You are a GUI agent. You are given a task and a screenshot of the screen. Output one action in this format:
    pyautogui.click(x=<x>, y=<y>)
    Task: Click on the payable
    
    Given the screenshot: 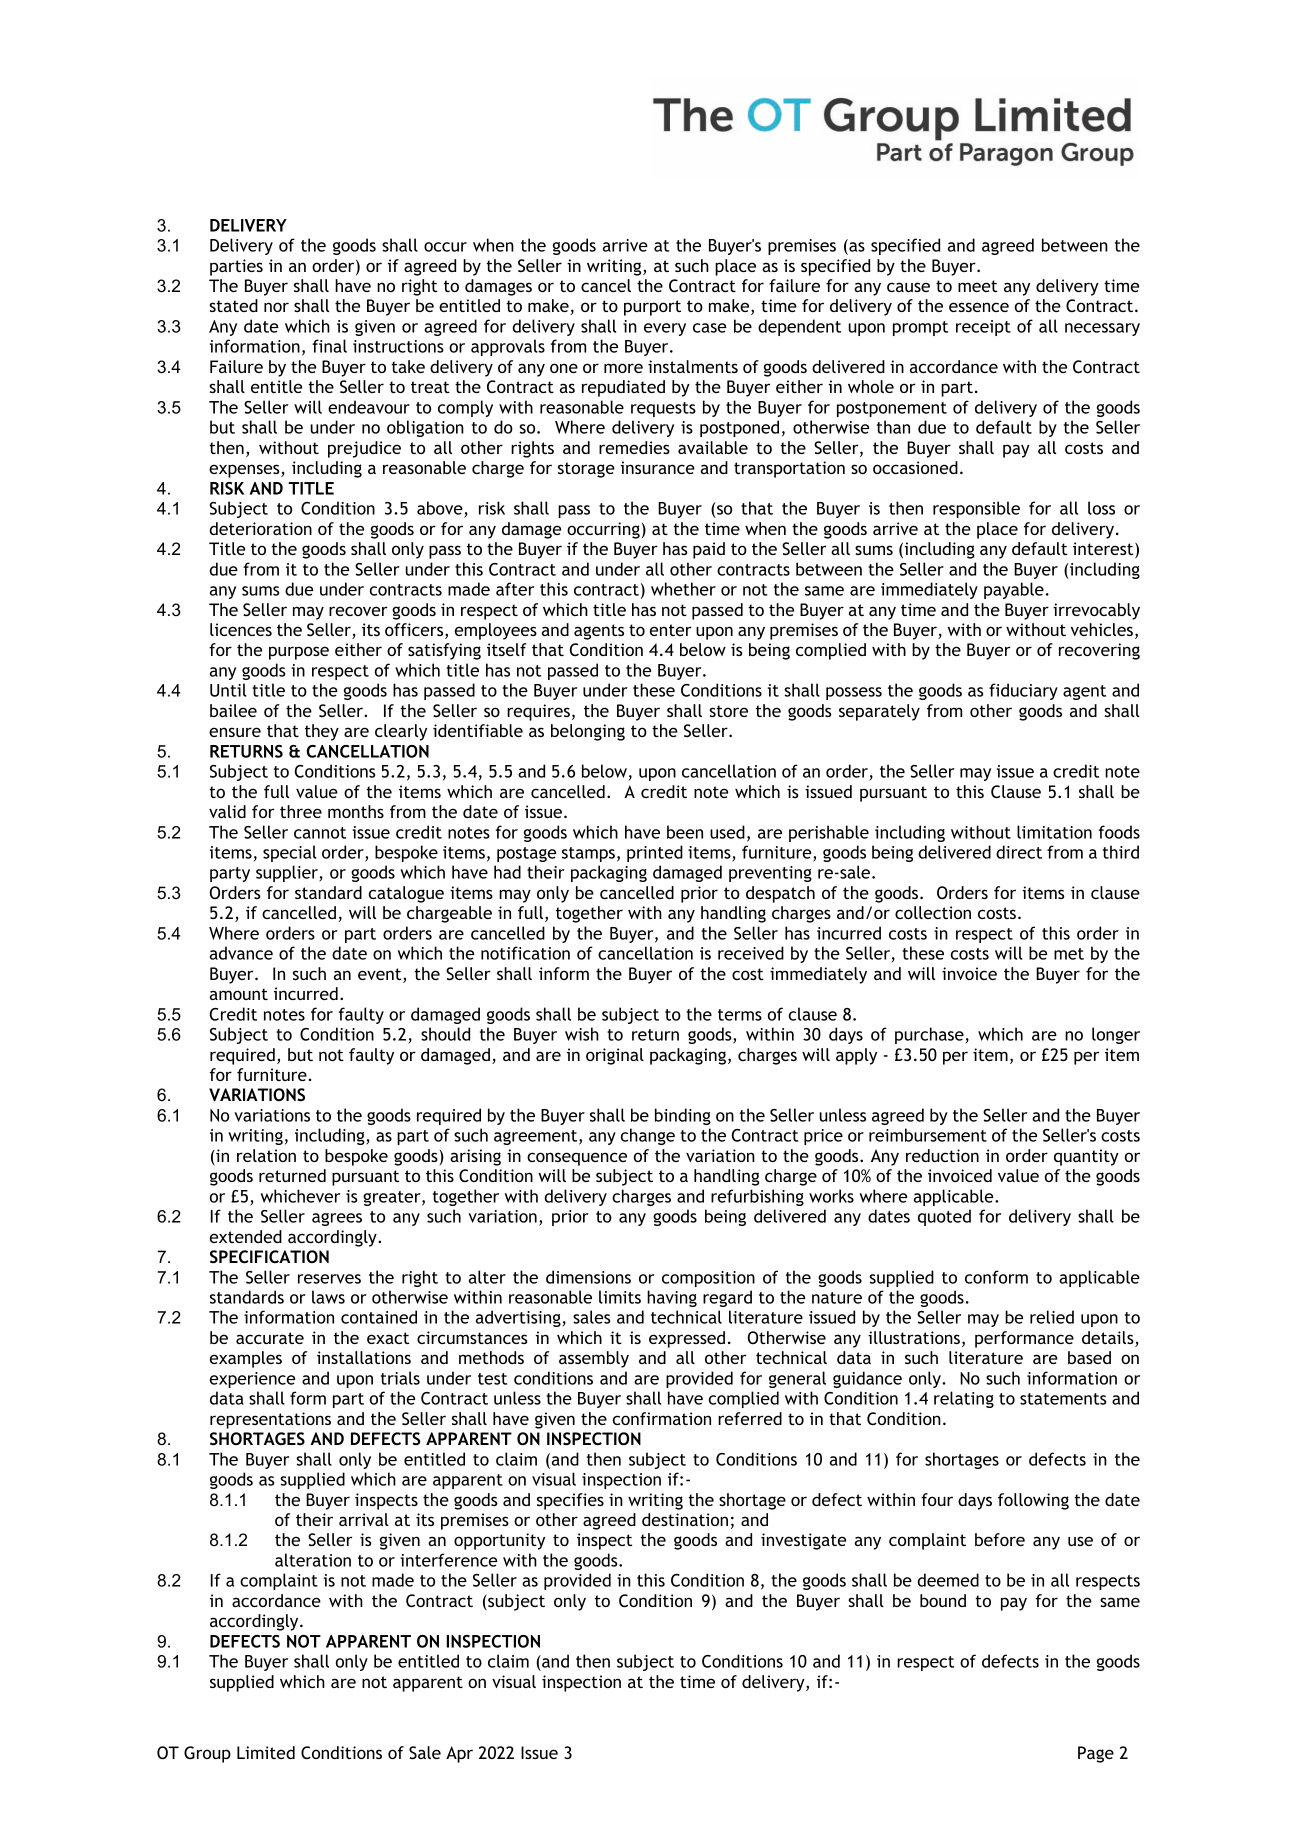 What is the action you would take?
    pyautogui.click(x=1014, y=590)
